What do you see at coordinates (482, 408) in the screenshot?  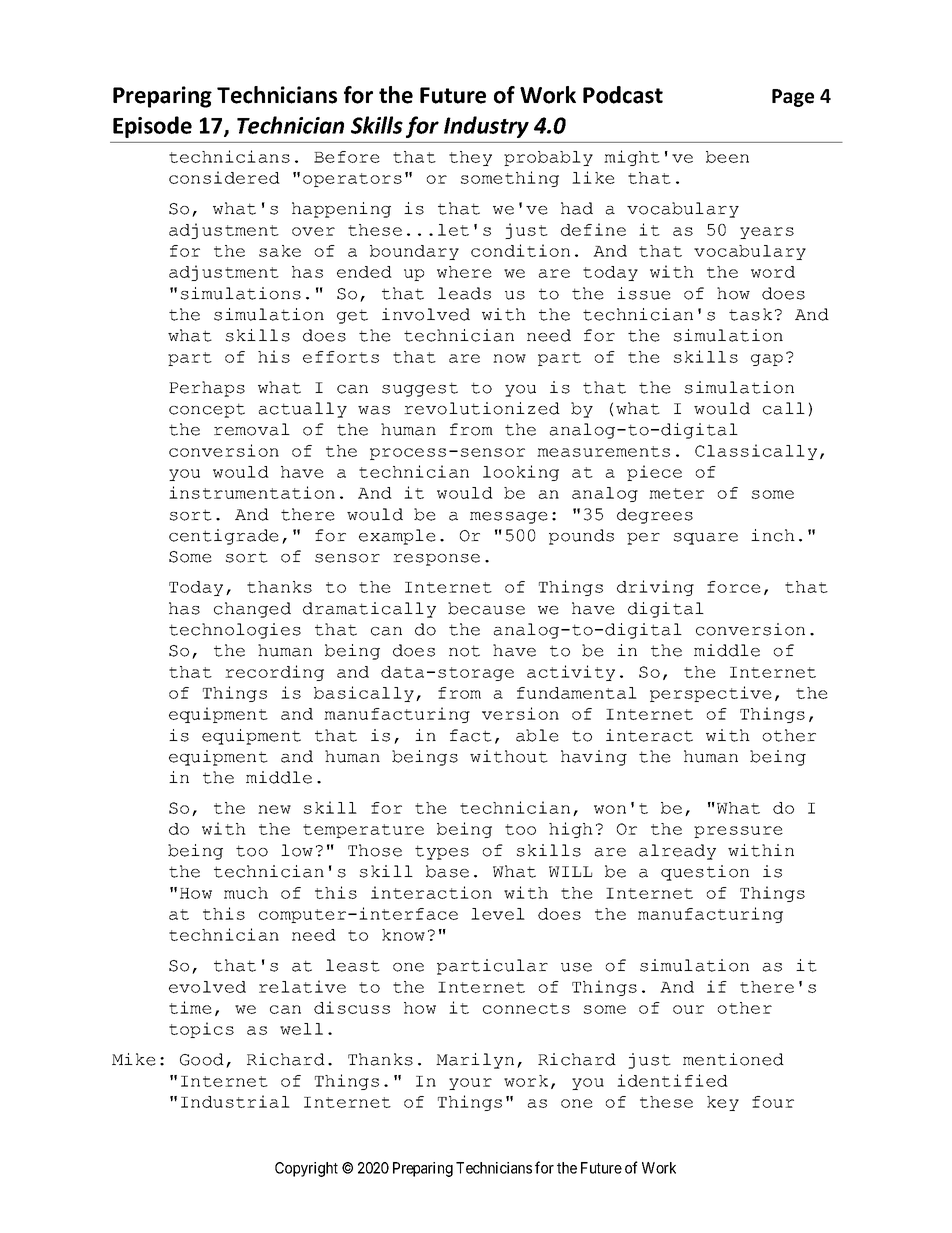 I see `revolutionized` at bounding box center [482, 408].
